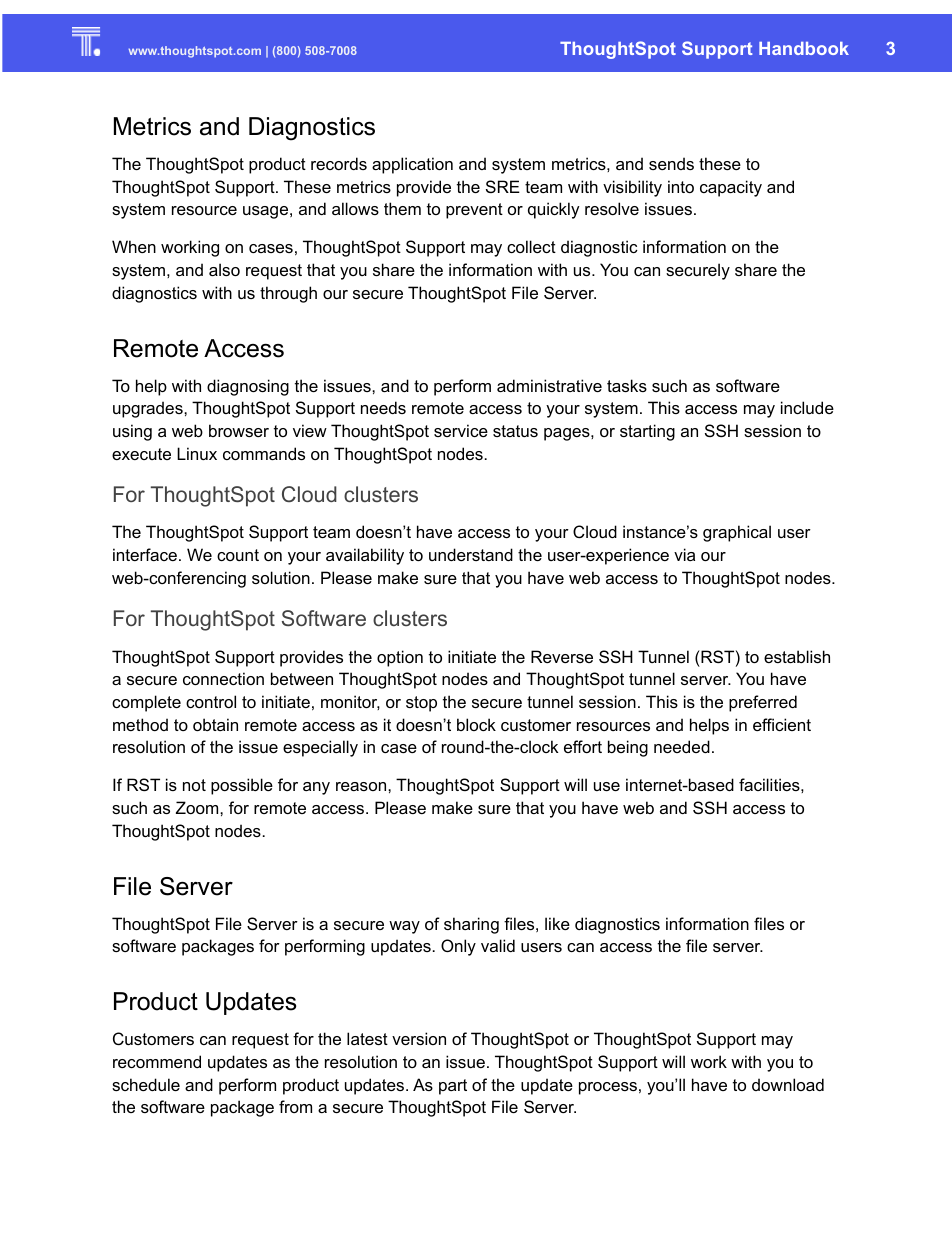  Describe the element at coordinates (804, 48) in the document. I see `Handbook` at that location.
